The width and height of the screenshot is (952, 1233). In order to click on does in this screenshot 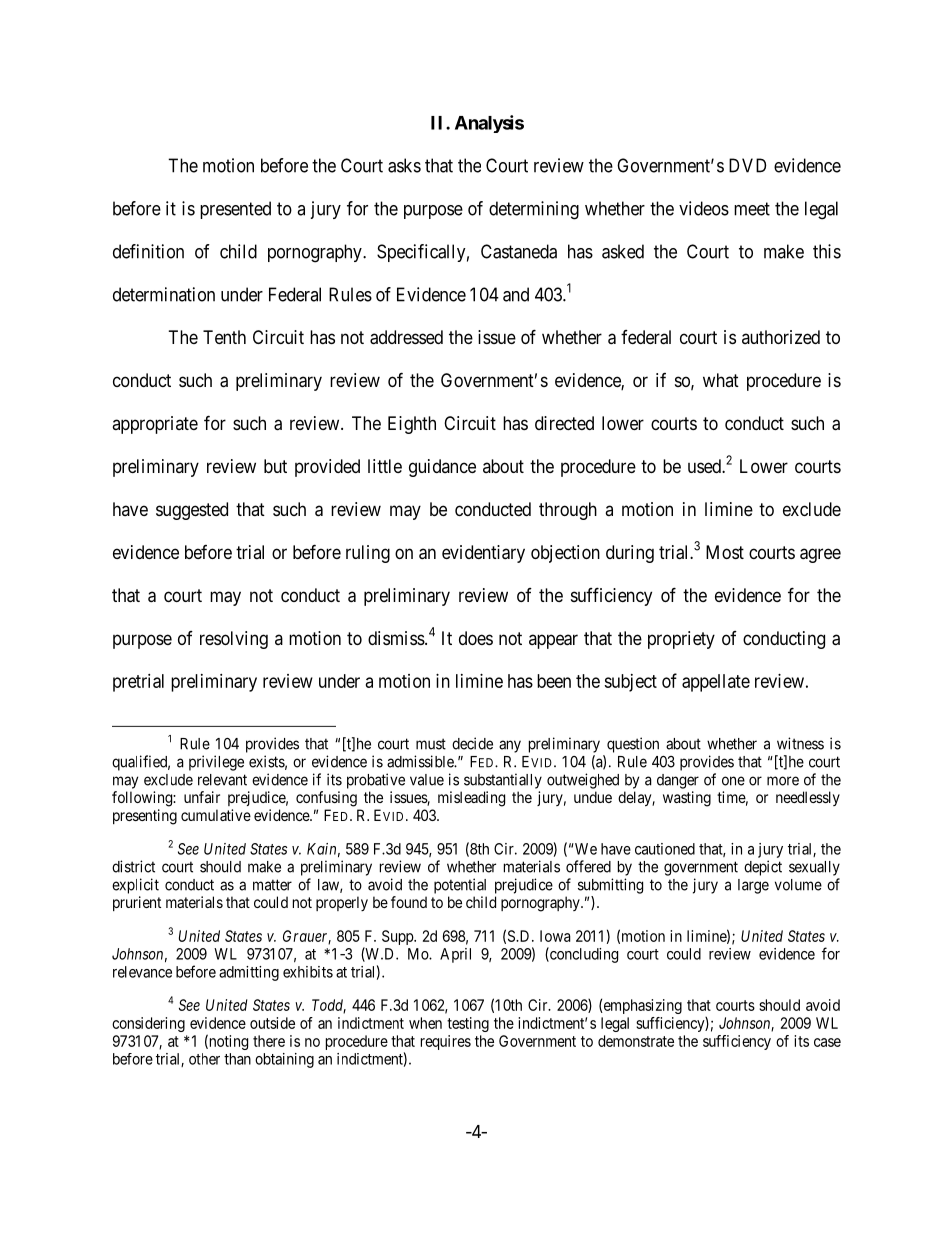, I will do `click(476, 638)`.
